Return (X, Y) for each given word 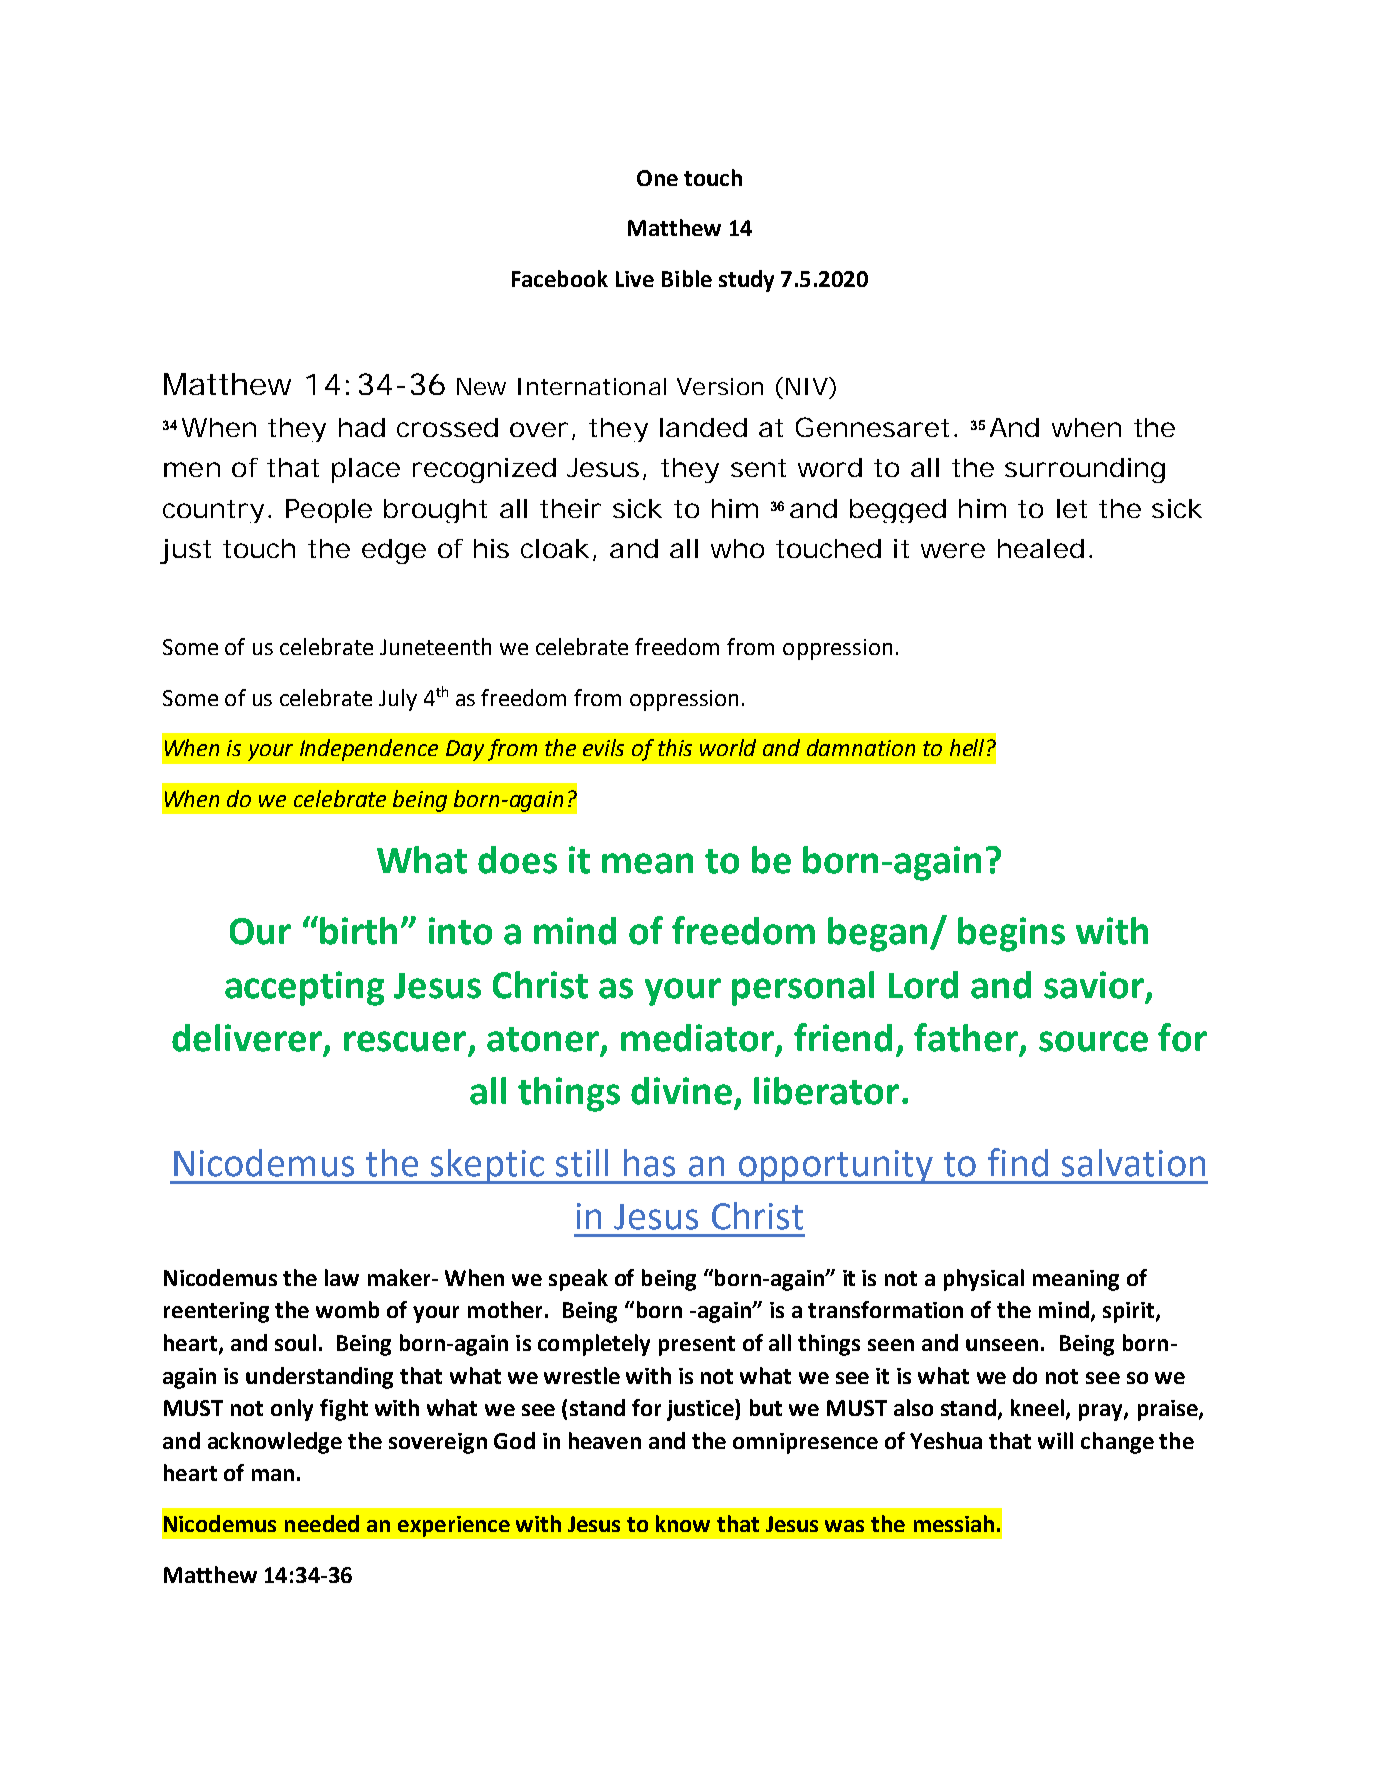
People (329, 511)
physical (984, 1280)
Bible (687, 278)
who (737, 548)
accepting (304, 988)
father (966, 1037)
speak (578, 1280)
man (273, 1475)
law (342, 1277)
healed (1041, 548)
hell (967, 747)
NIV (807, 386)
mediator (697, 1038)
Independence (369, 750)
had (362, 427)
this (675, 747)
